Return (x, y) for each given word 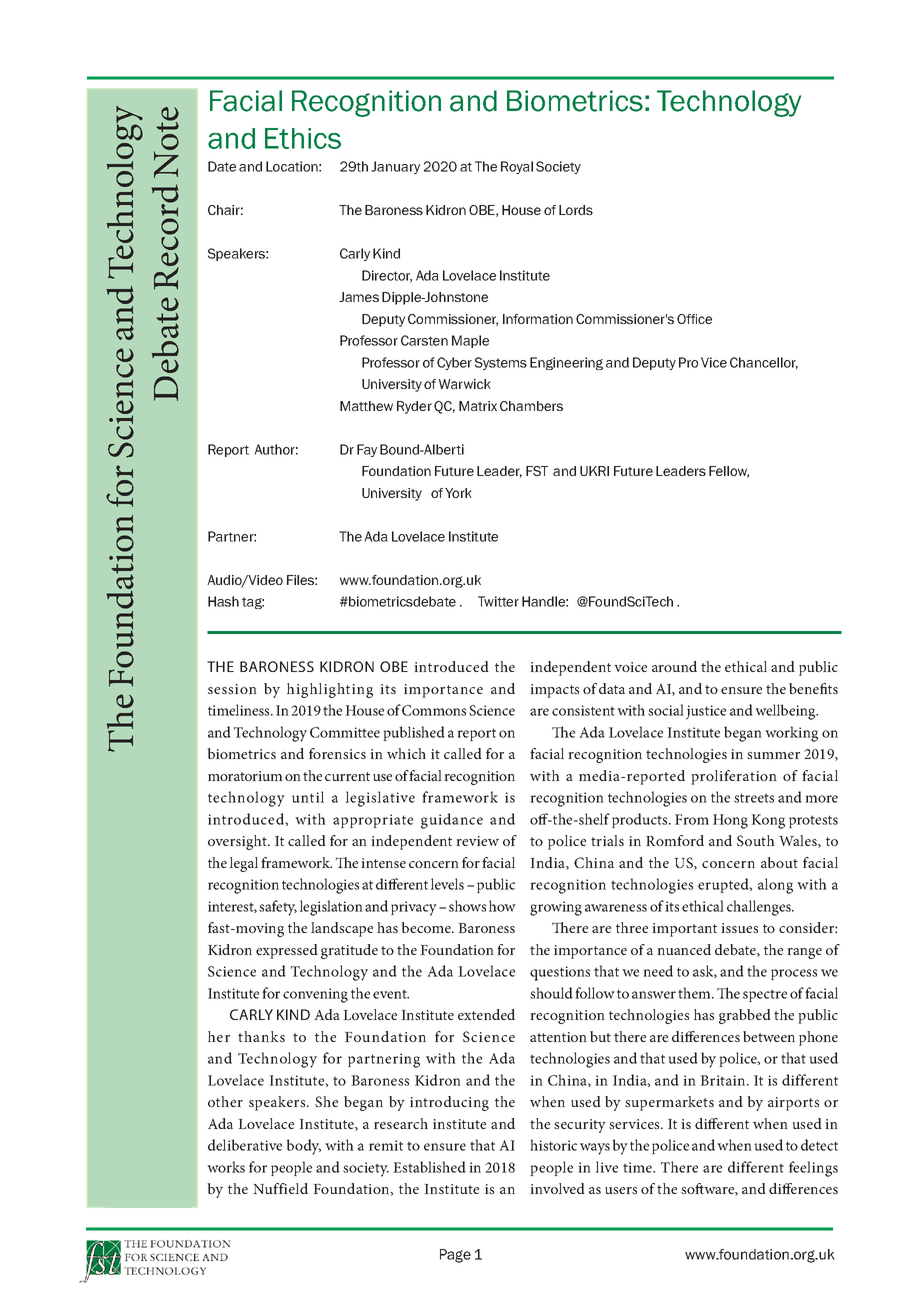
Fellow (729, 472)
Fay (367, 450)
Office (694, 319)
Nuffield (280, 1188)
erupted (724, 885)
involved (557, 1188)
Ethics (303, 138)
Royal (517, 167)
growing (556, 908)
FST (537, 471)
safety (278, 908)
